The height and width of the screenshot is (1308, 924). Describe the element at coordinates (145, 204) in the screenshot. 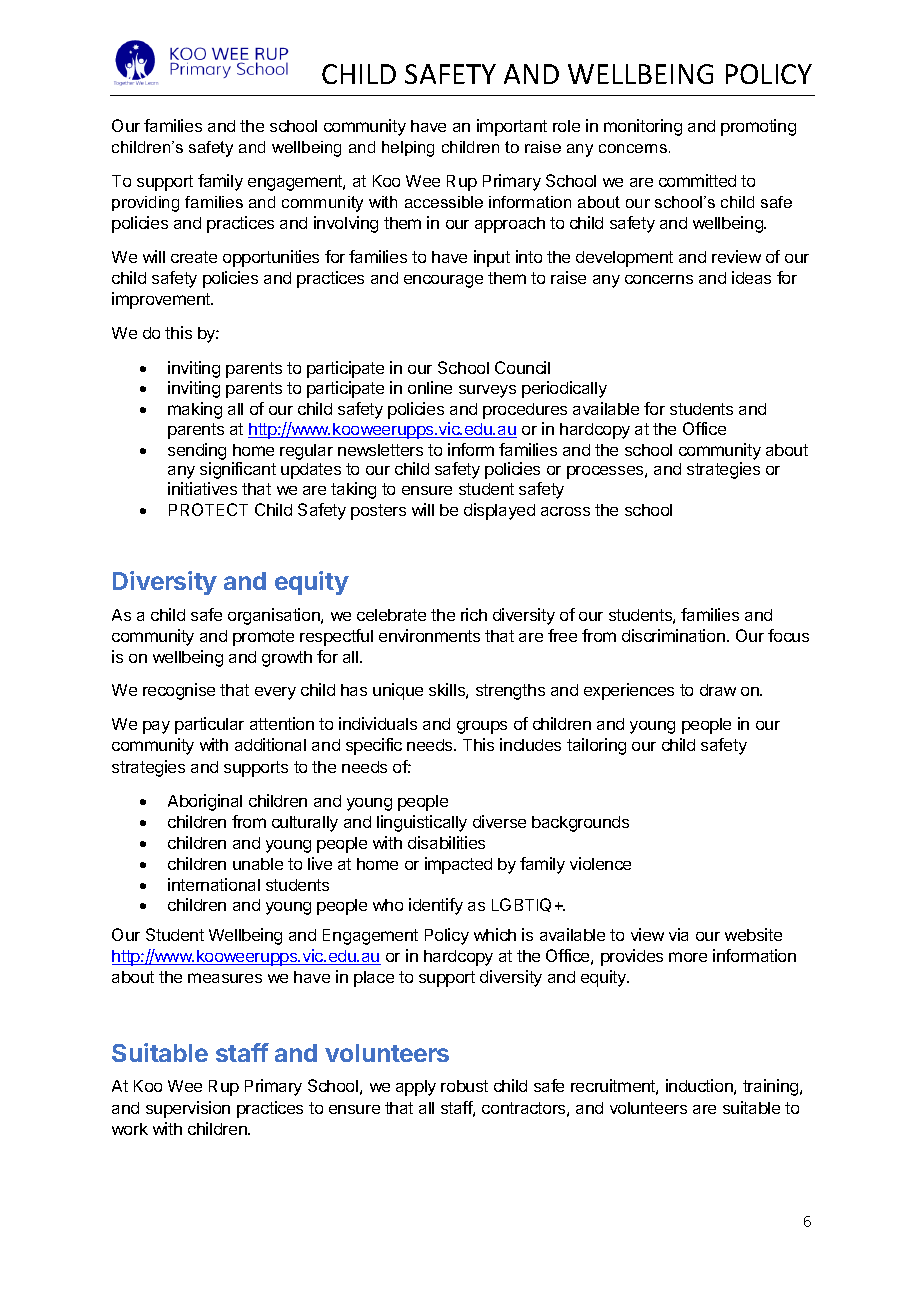

I see `providing` at that location.
